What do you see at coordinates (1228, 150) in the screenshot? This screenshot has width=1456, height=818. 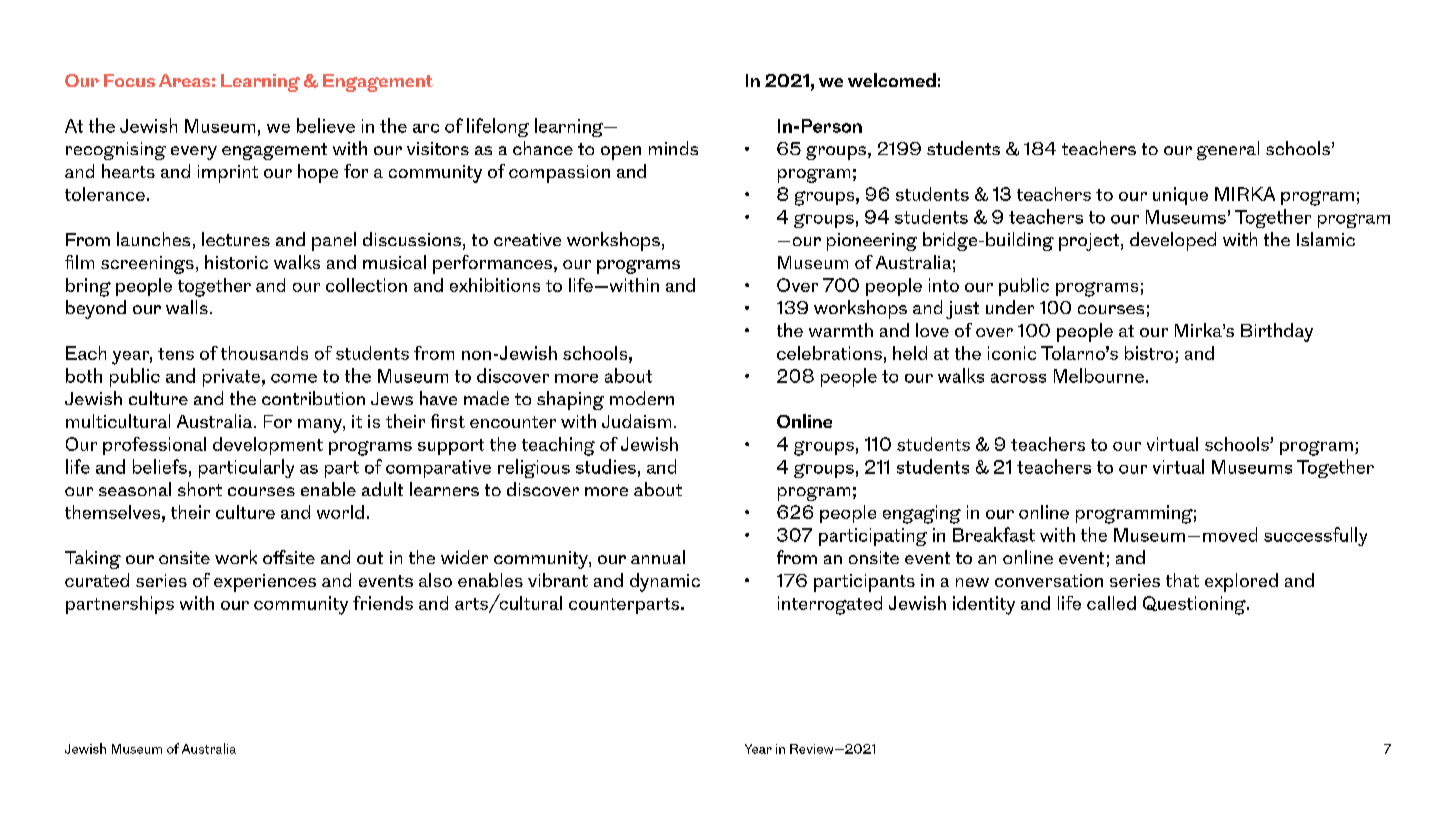 I see `general` at bounding box center [1228, 150].
